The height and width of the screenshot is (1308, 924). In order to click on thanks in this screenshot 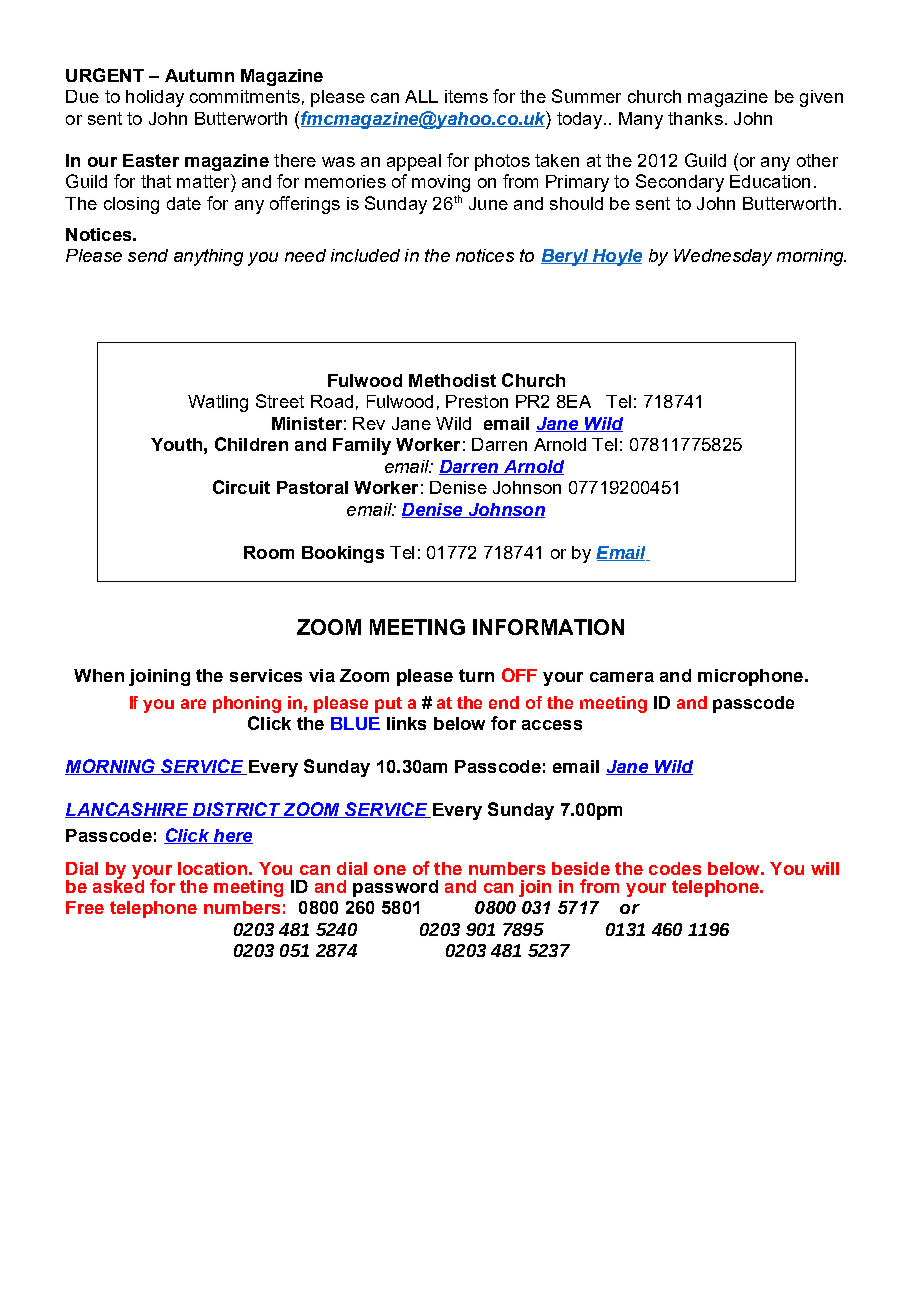, I will do `click(695, 118)`.
